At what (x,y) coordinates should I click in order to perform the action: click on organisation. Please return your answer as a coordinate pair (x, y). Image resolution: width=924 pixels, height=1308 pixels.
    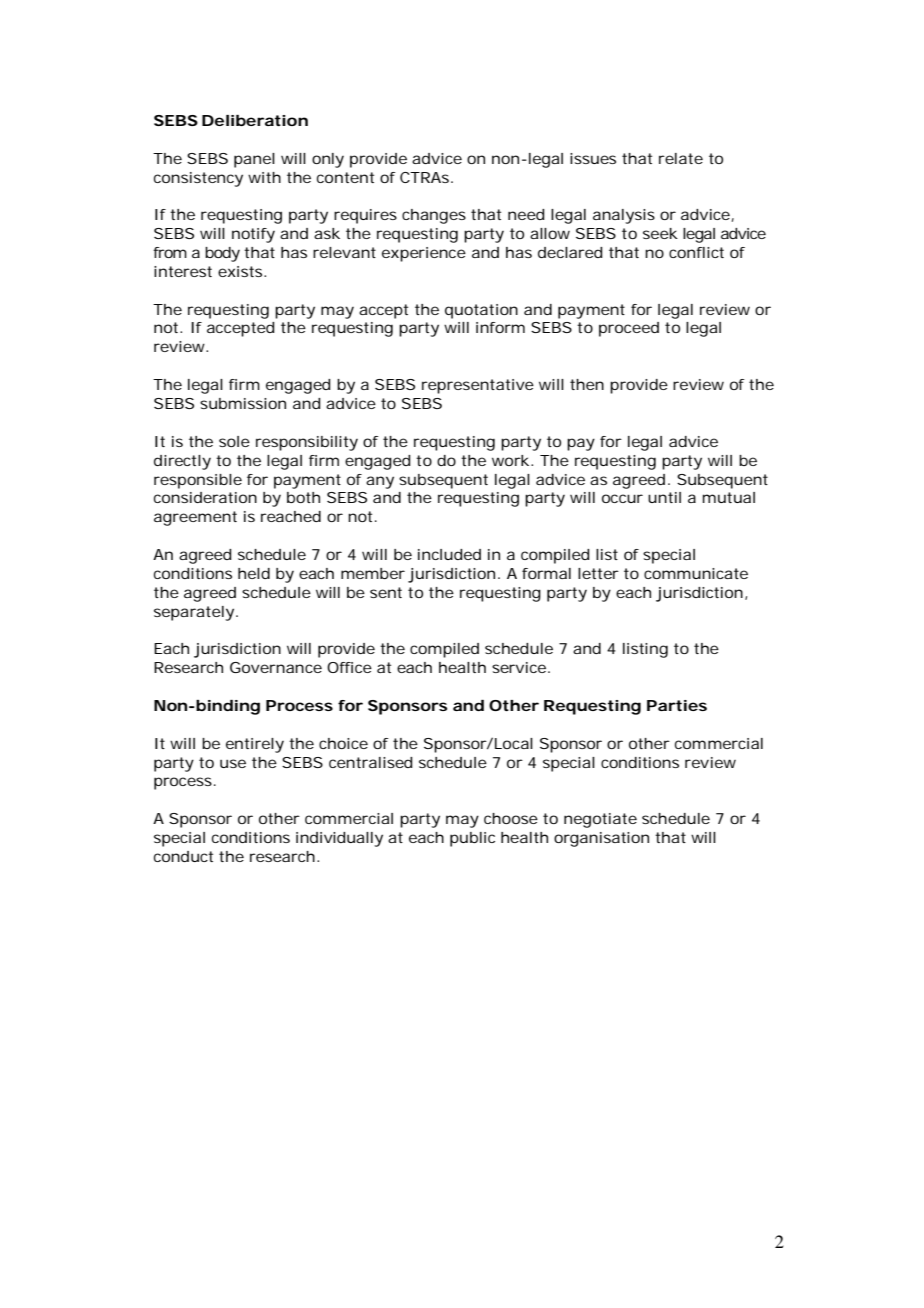
    Looking at the image, I should click on (601, 839).
